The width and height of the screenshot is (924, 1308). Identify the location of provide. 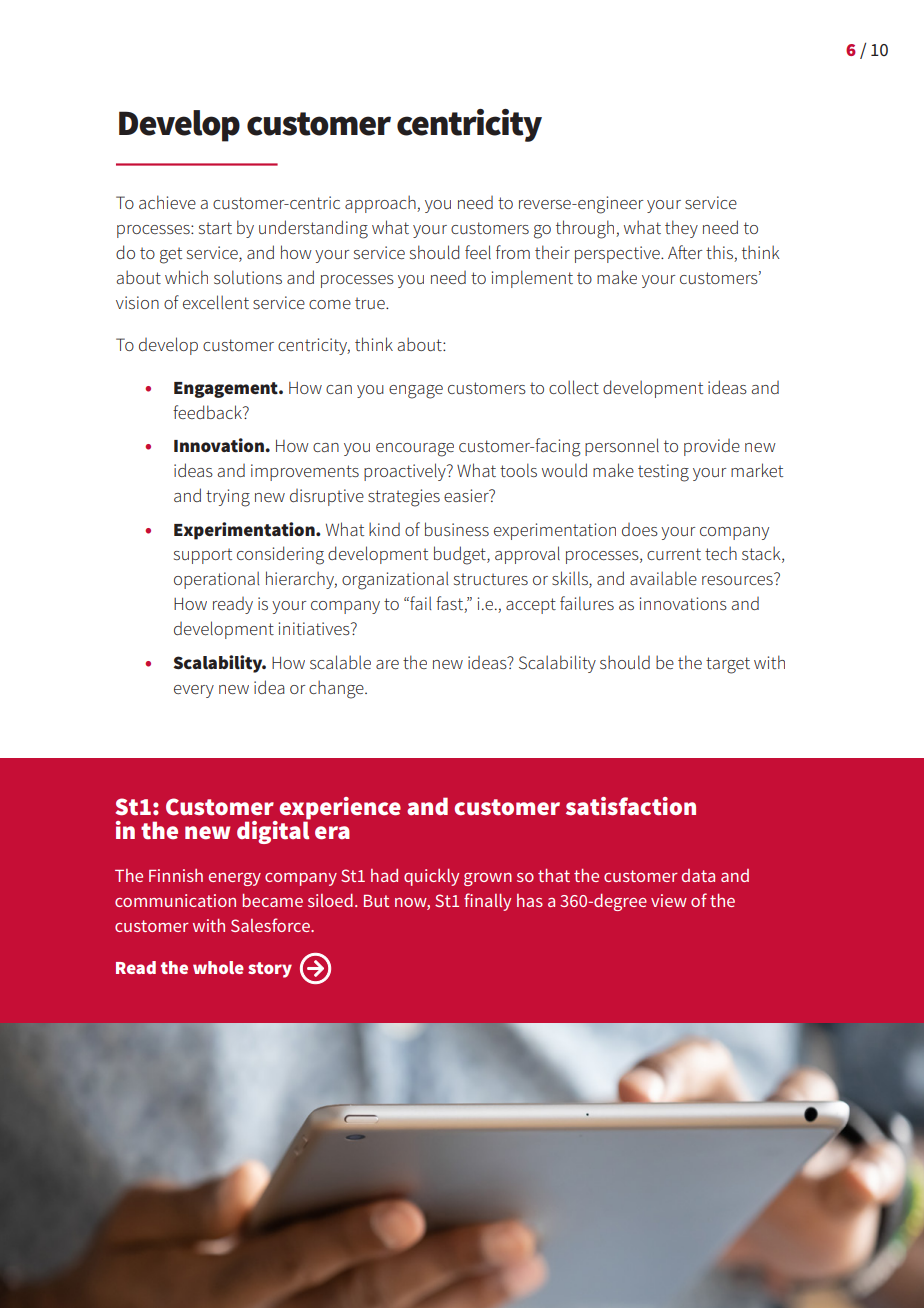
(712, 447).
